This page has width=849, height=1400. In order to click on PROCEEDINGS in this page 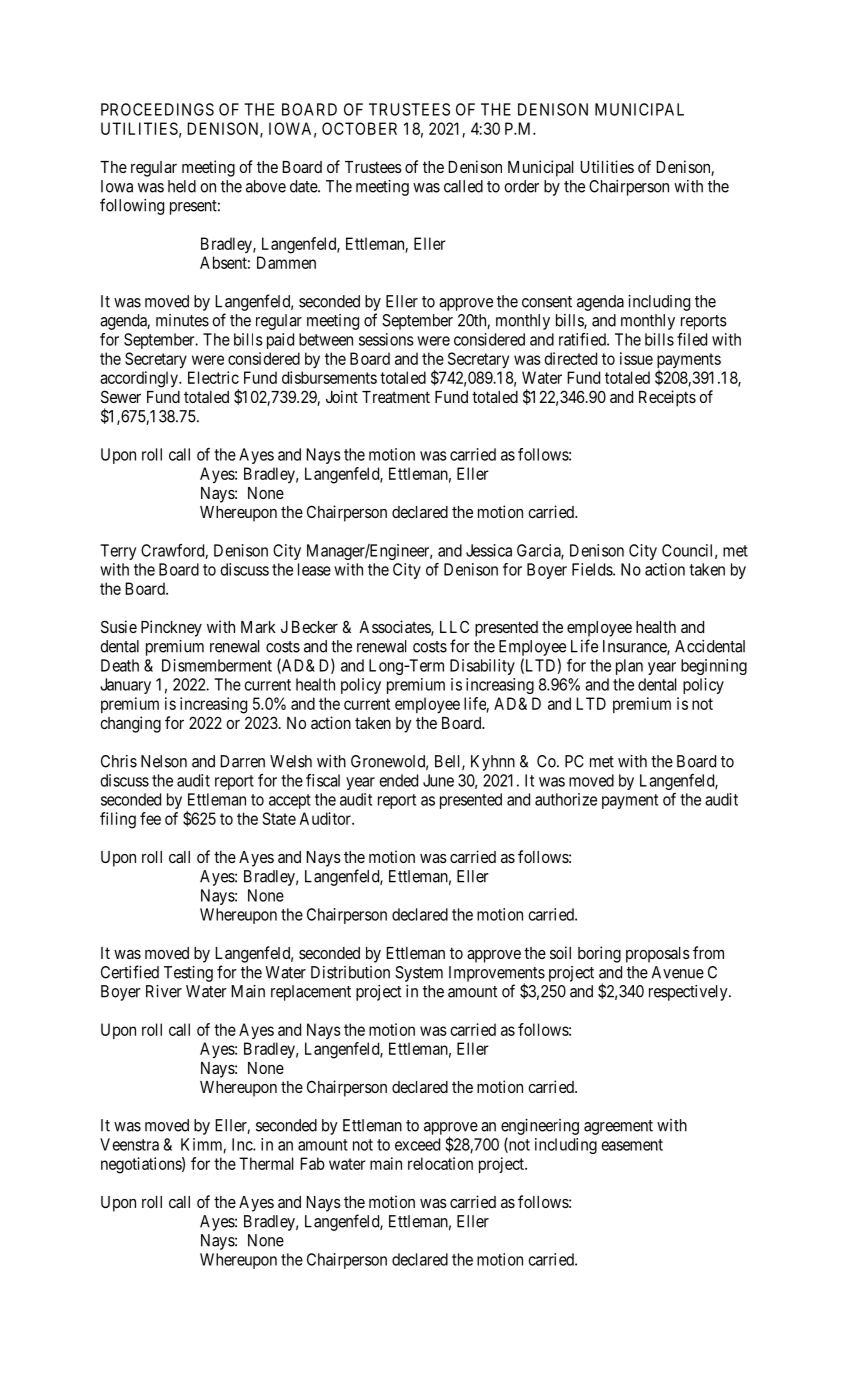, I will do `click(157, 109)`.
